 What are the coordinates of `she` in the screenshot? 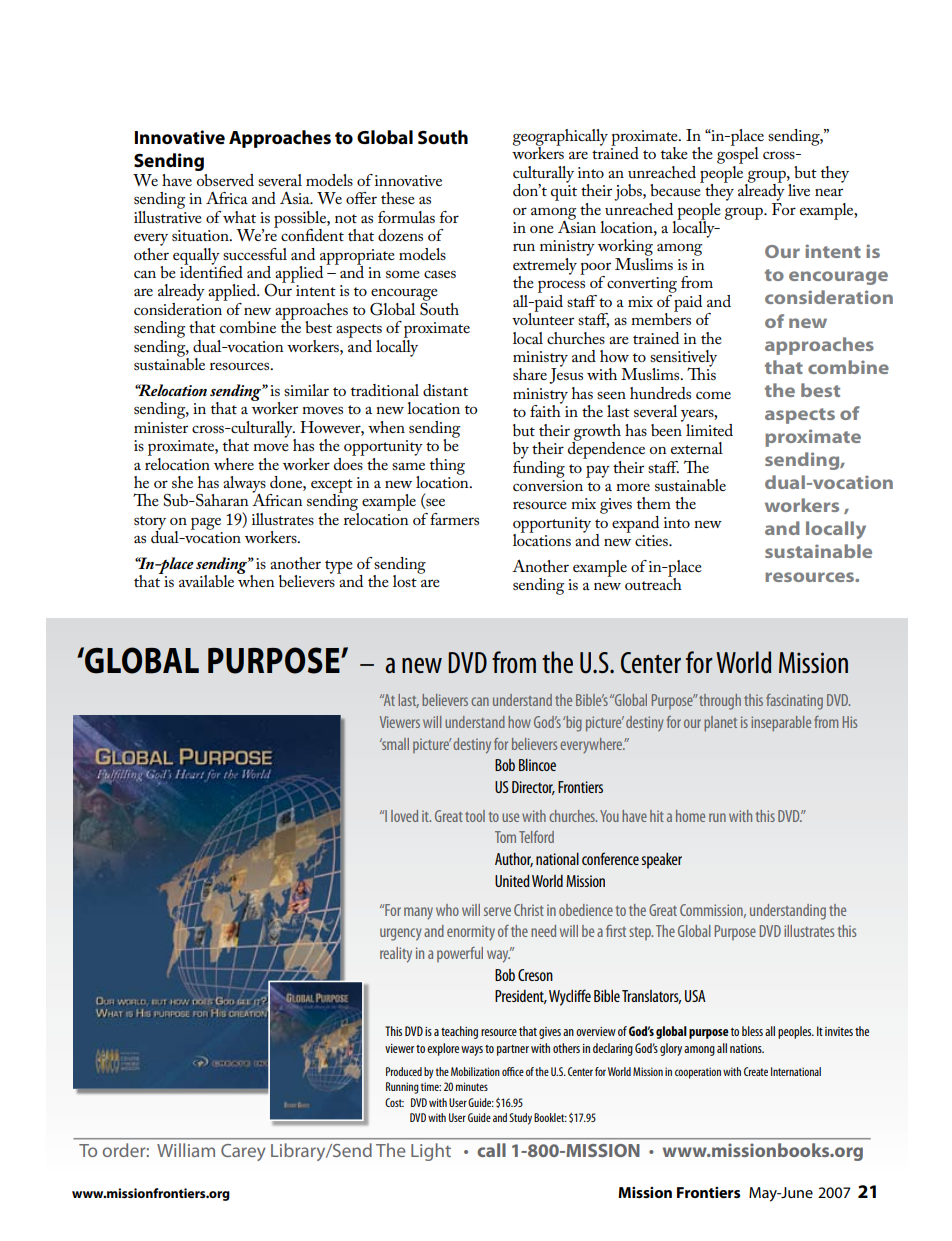 It's located at (182, 482).
